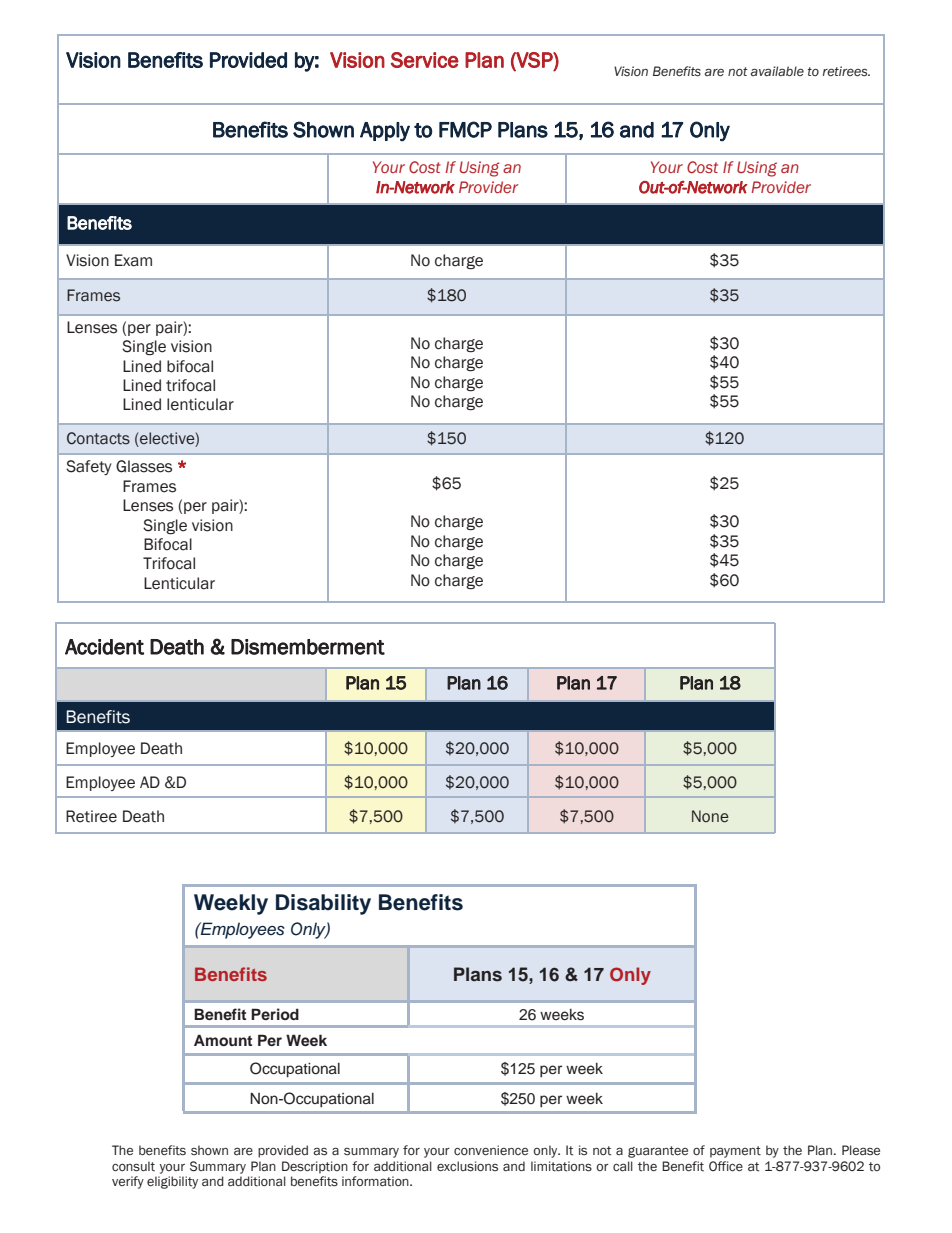 The width and height of the document is (952, 1233). What do you see at coordinates (172, 1182) in the document?
I see `eligibility` at bounding box center [172, 1182].
